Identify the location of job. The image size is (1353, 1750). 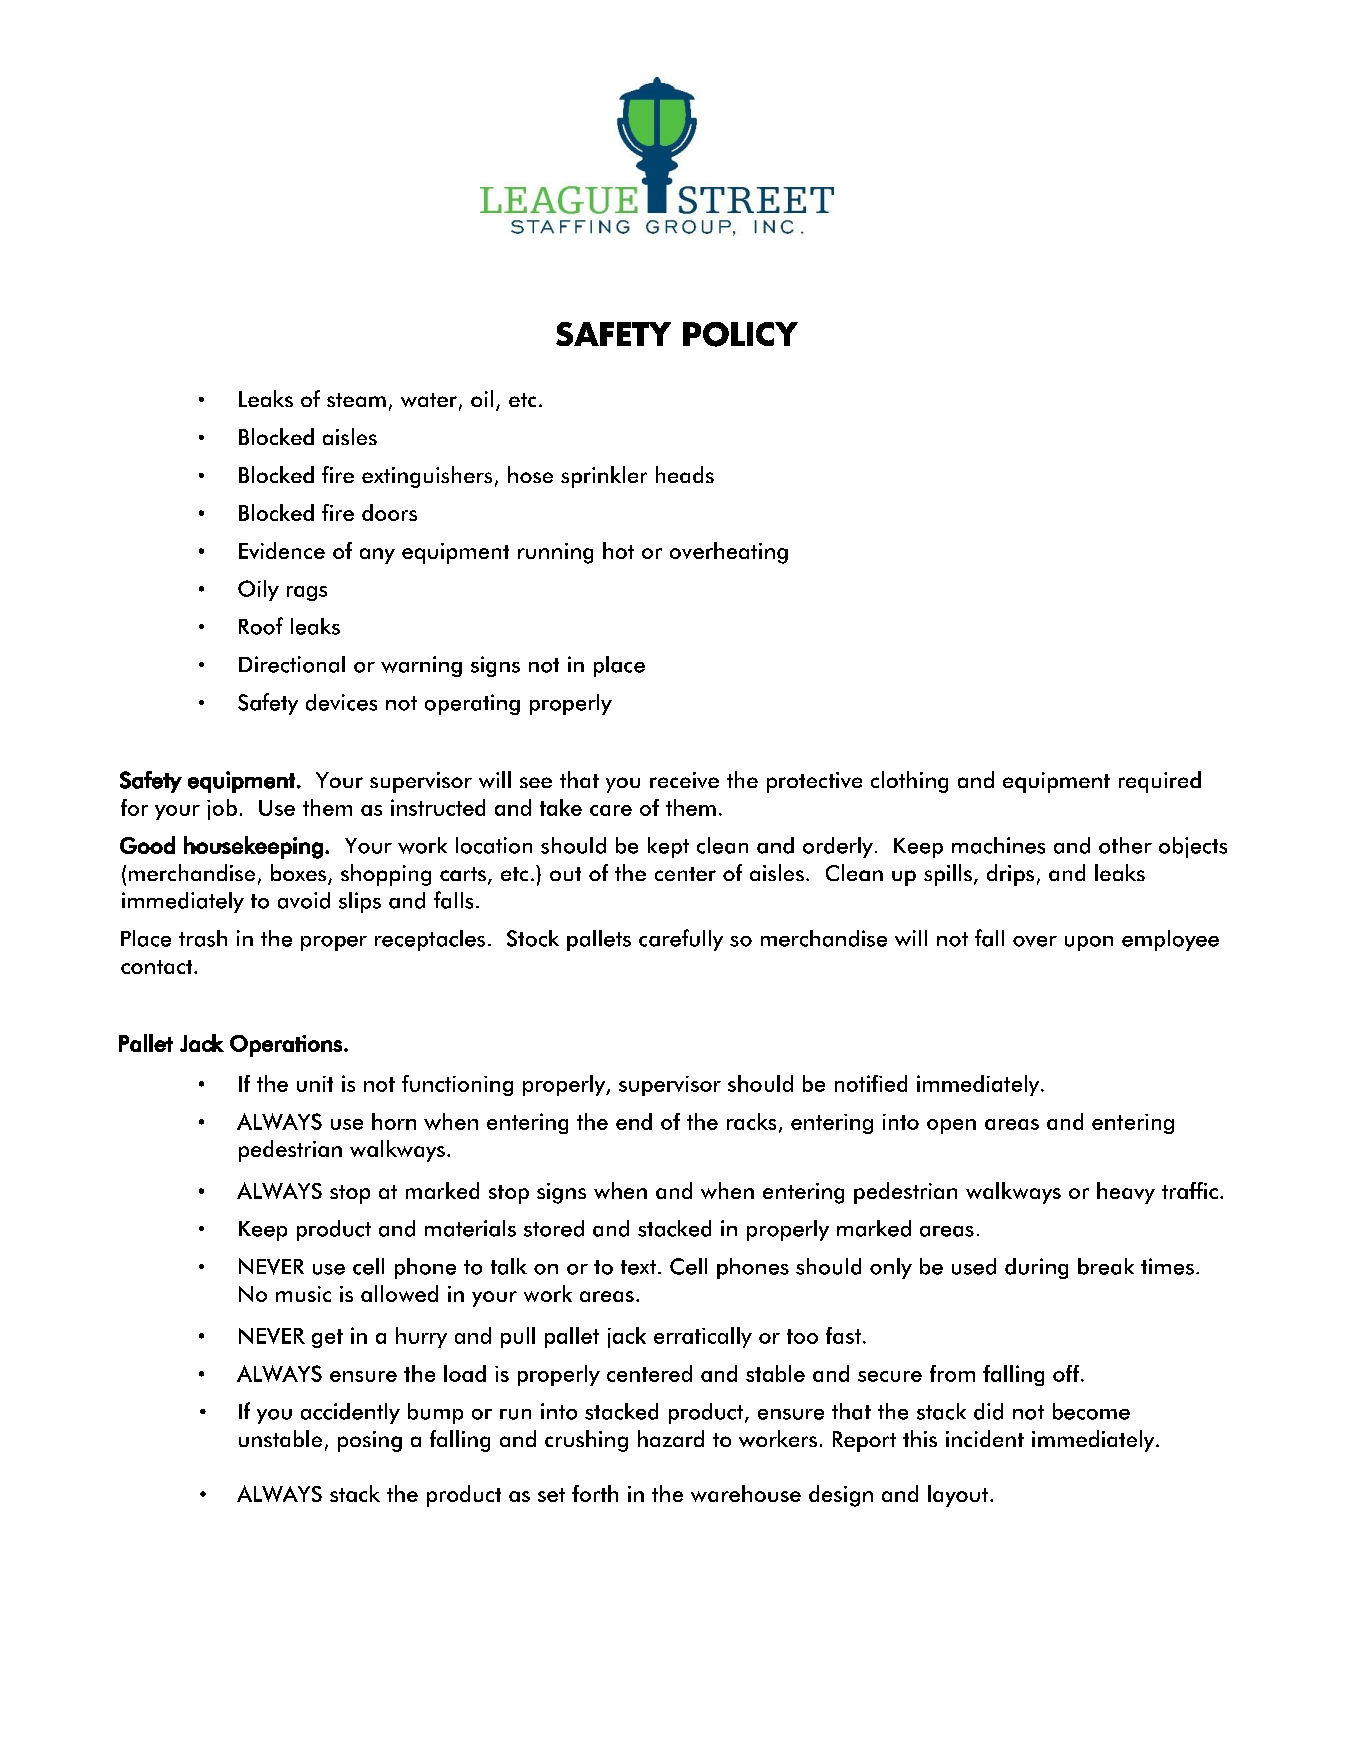
(222, 809).
